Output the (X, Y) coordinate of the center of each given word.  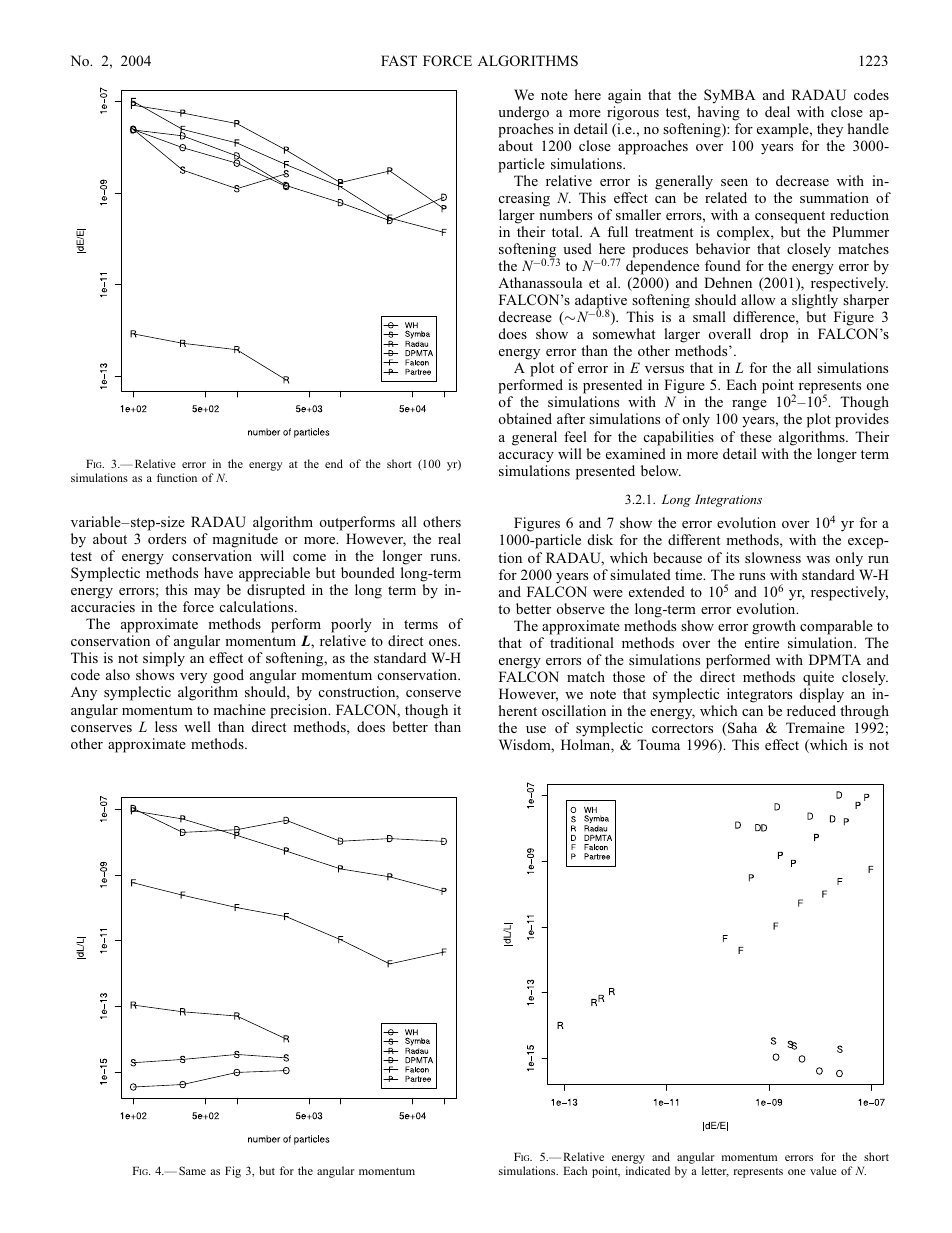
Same (192, 1170)
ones (444, 642)
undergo (523, 115)
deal (777, 111)
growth (774, 627)
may (207, 593)
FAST (399, 60)
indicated (648, 1170)
